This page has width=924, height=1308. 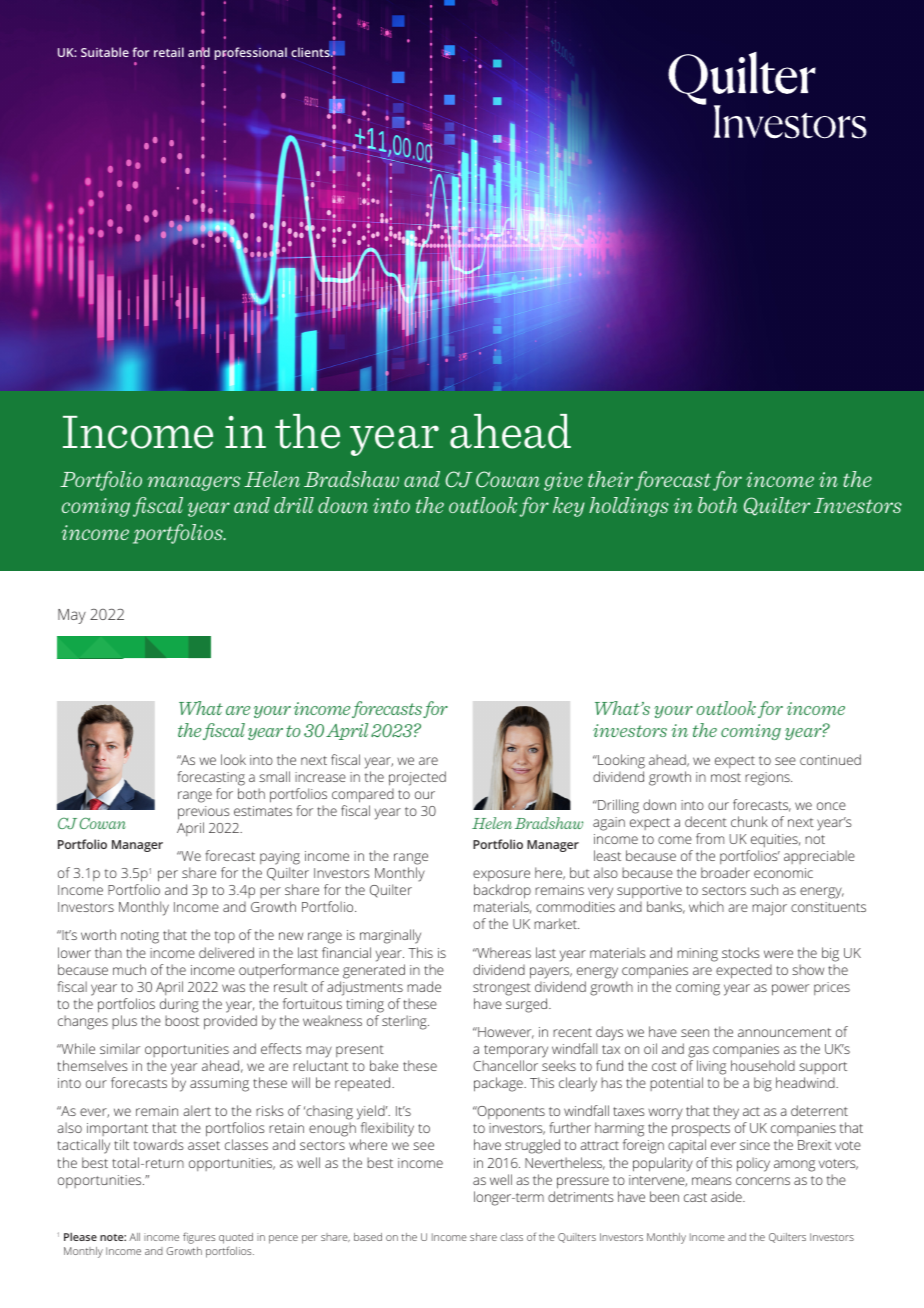 What do you see at coordinates (169, 52) in the page?
I see `retail` at bounding box center [169, 52].
